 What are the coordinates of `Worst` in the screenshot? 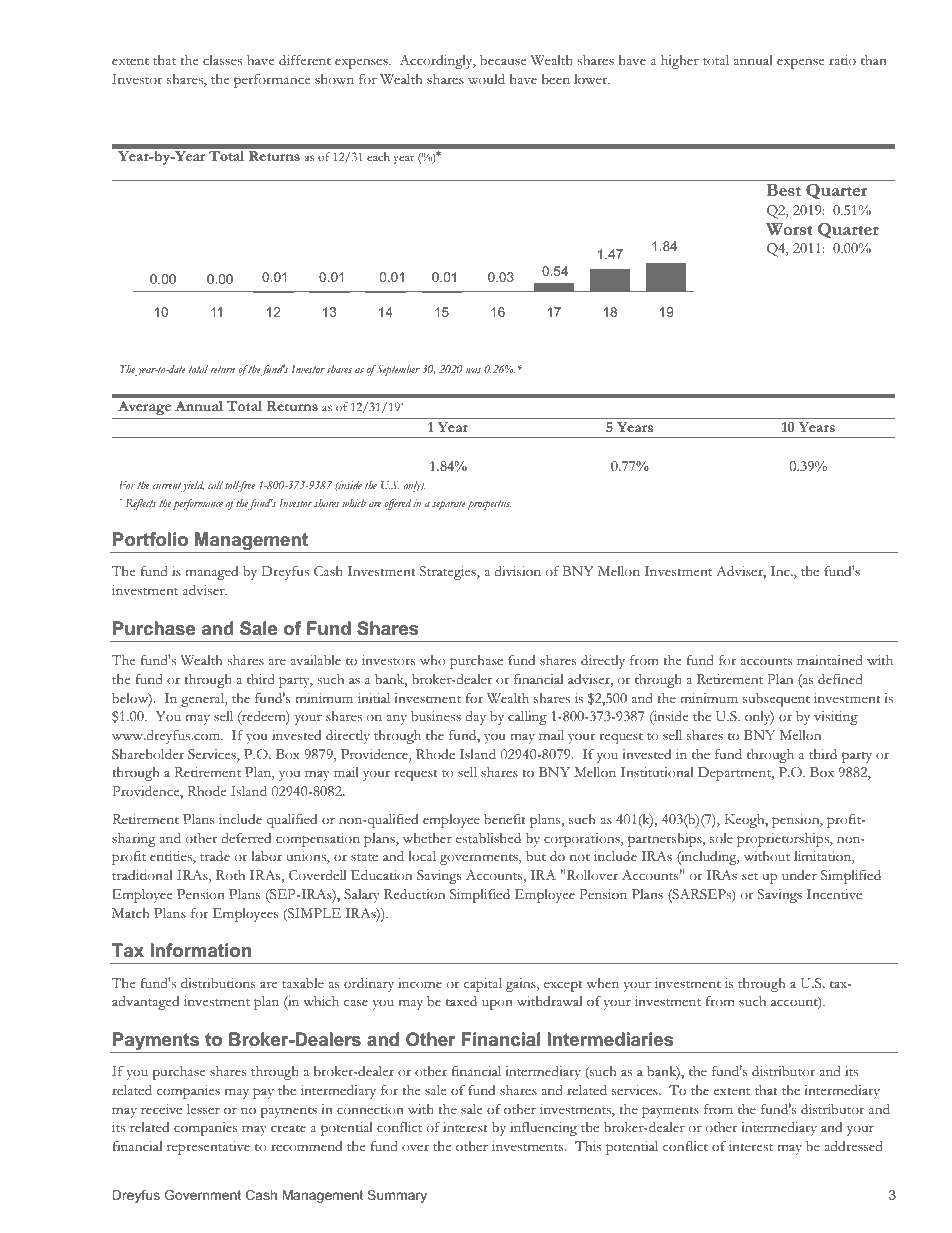 It's located at (789, 229).
